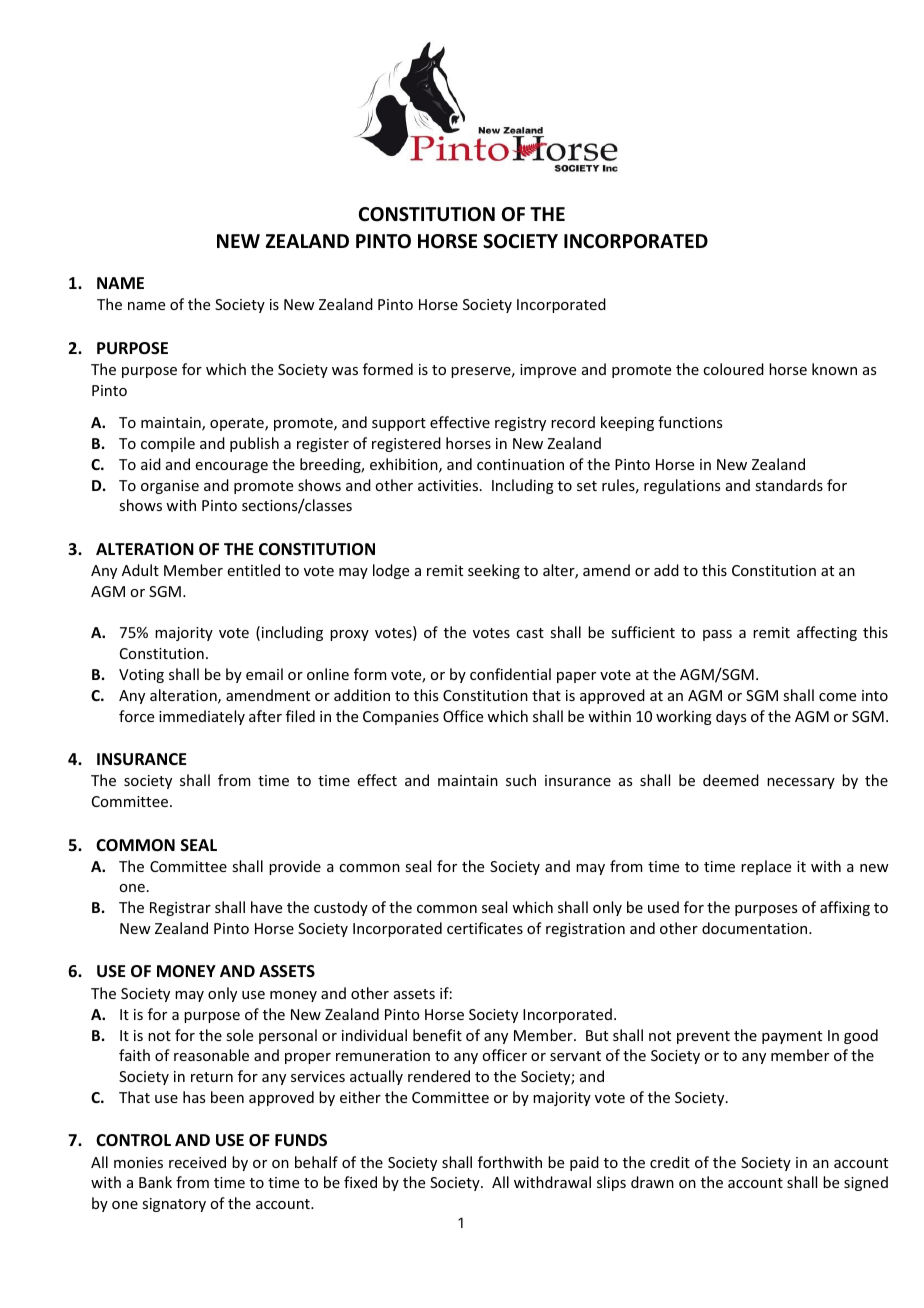  What do you see at coordinates (731, 717) in the screenshot?
I see `days` at bounding box center [731, 717].
